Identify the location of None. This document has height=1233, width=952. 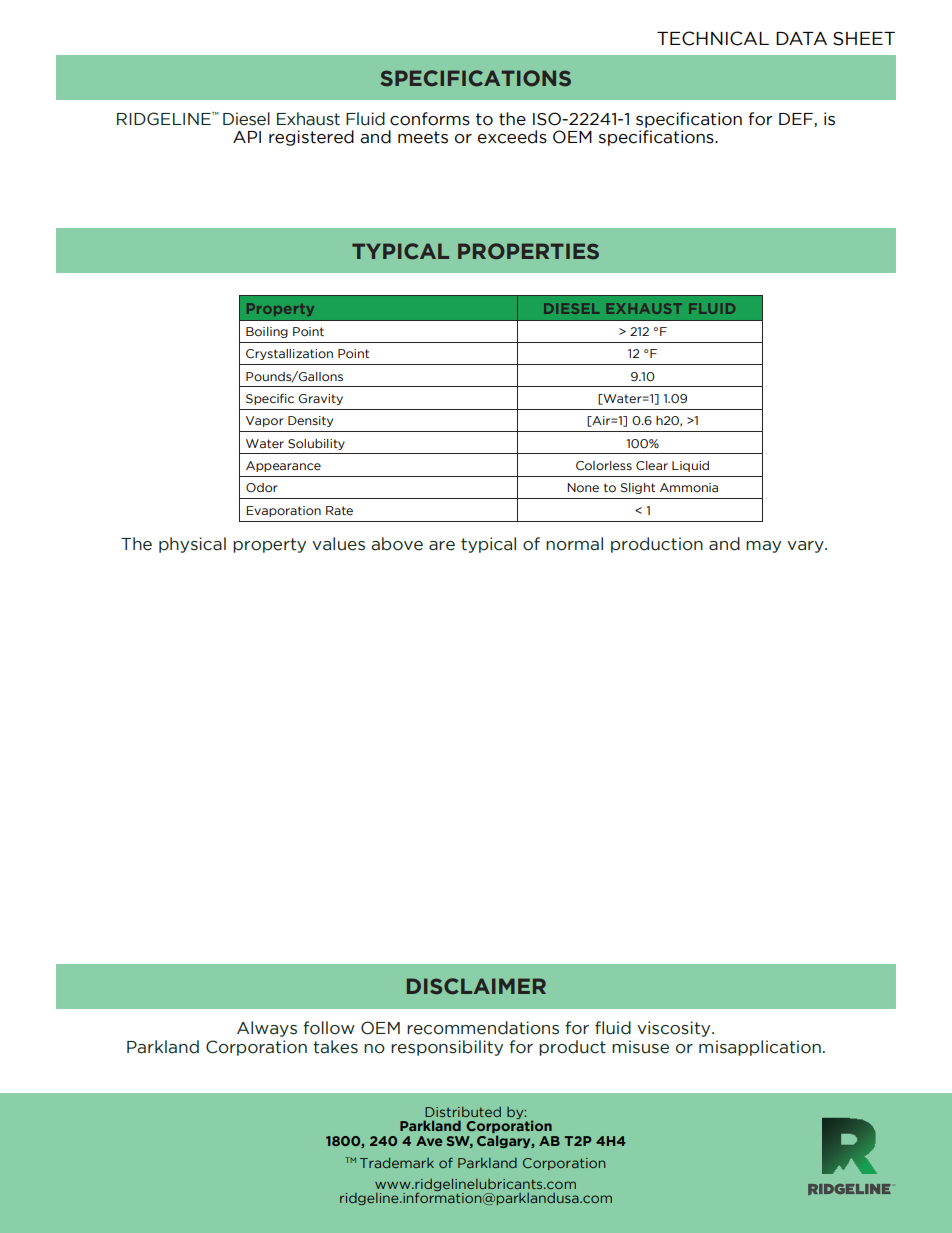
(583, 488).
